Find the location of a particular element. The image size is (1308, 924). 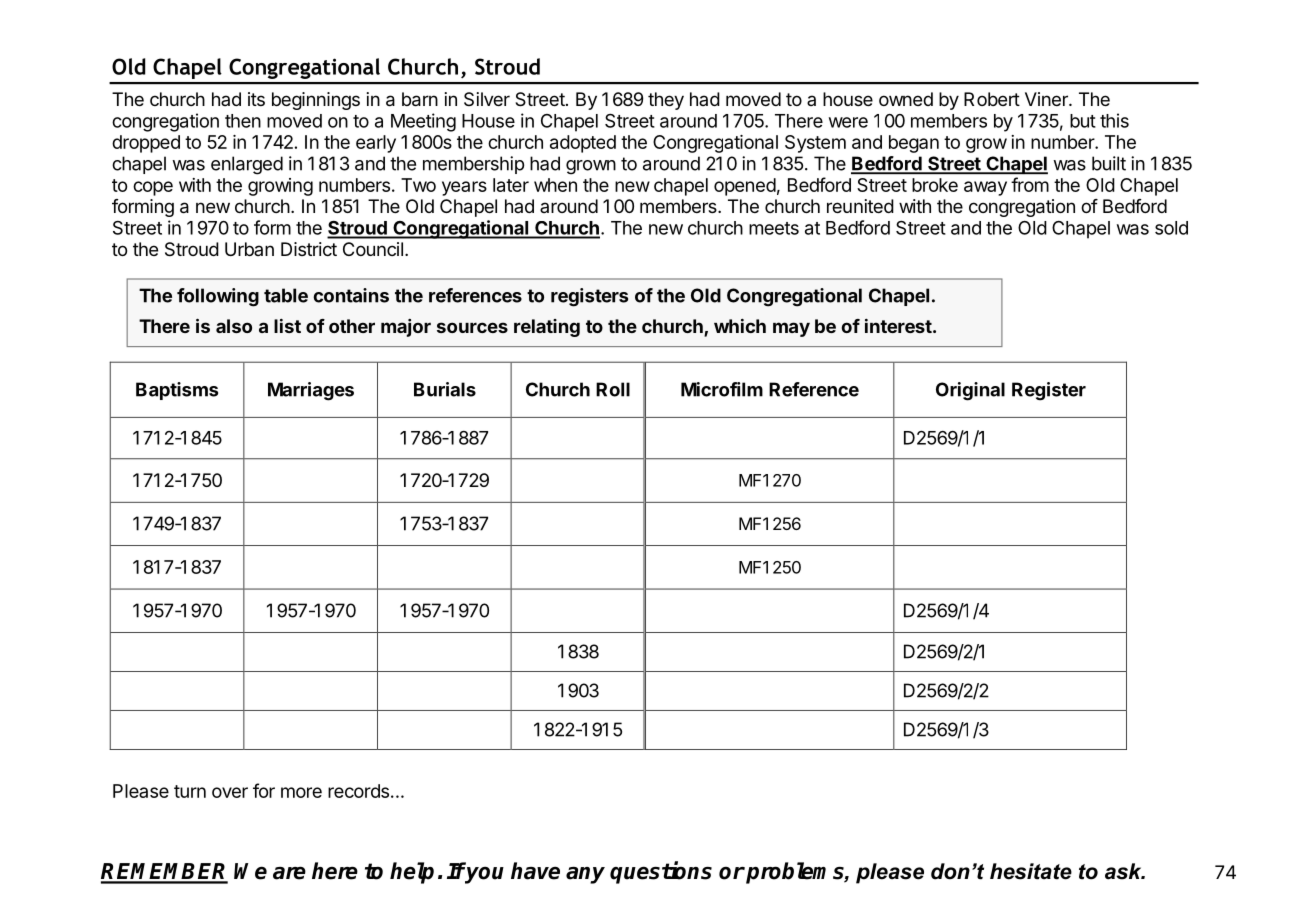

then is located at coordinates (243, 121).
